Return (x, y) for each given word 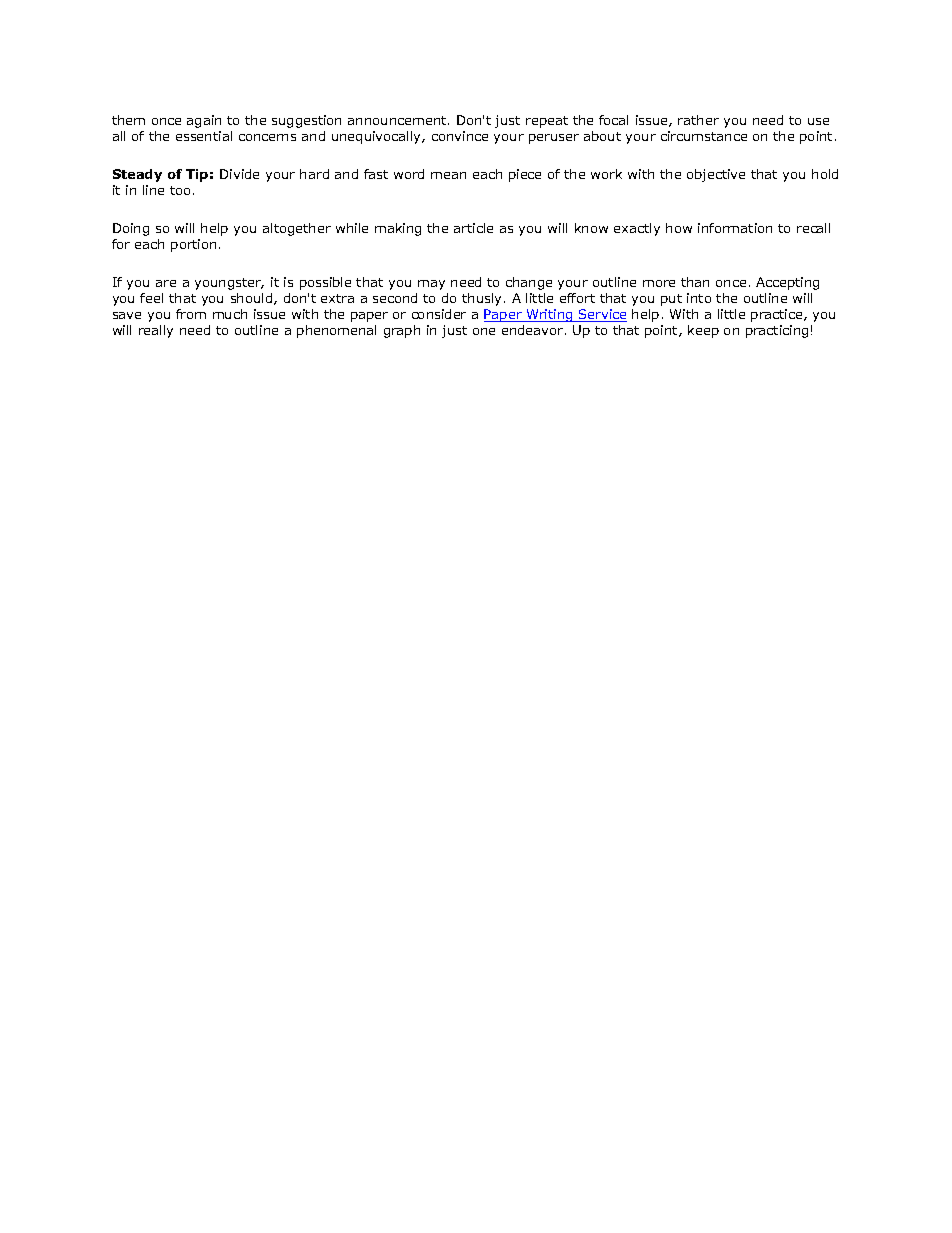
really (156, 331)
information (735, 228)
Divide (239, 174)
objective (716, 175)
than (695, 282)
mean (448, 175)
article (473, 228)
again (204, 121)
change (529, 283)
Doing (131, 229)
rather (698, 120)
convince (460, 136)
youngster (229, 284)
